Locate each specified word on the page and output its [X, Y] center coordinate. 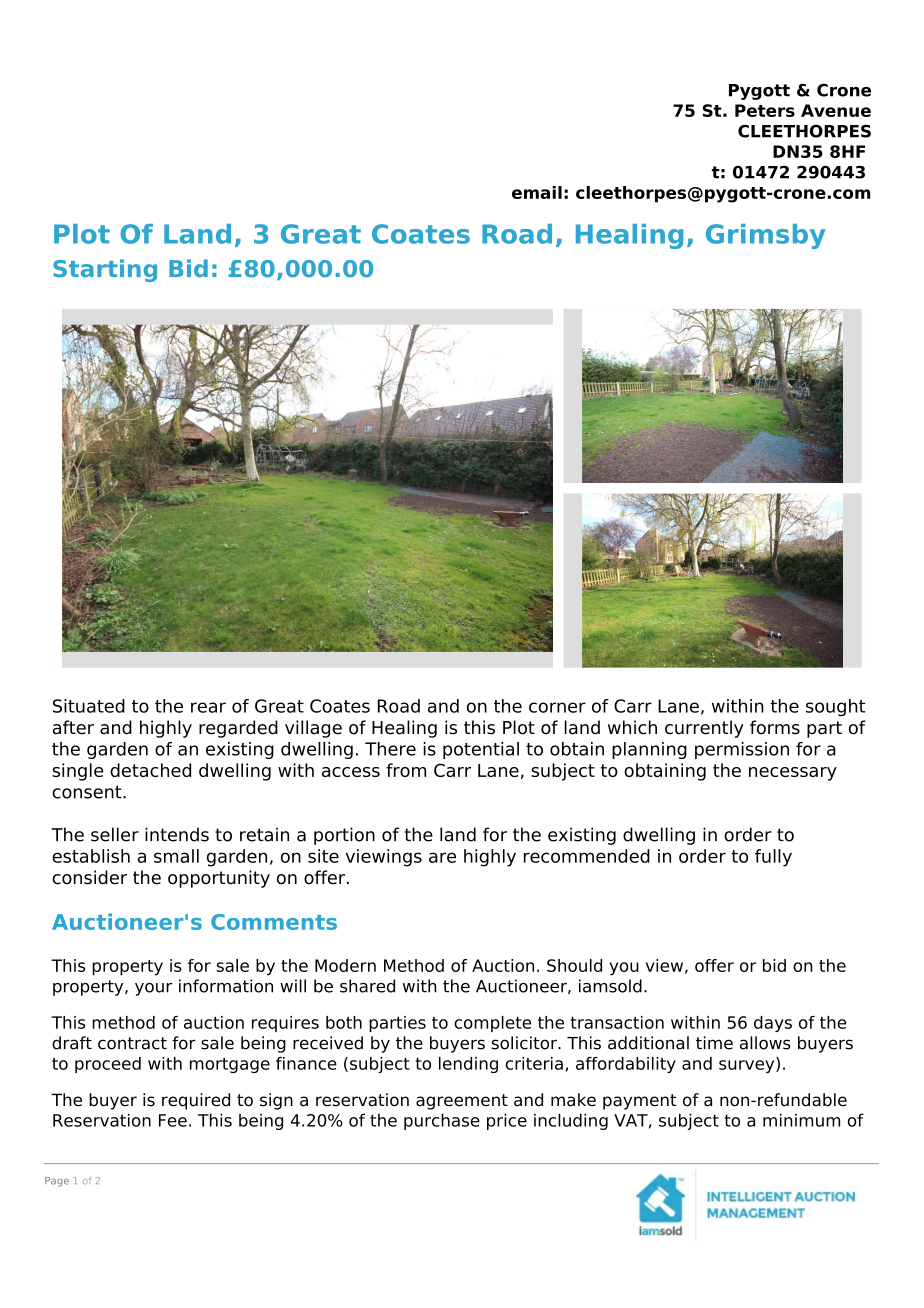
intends [177, 834]
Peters [765, 110]
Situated [89, 706]
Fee [173, 1120]
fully [773, 858]
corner [557, 707]
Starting [105, 270]
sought [835, 707]
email [537, 192]
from [406, 770]
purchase [442, 1121]
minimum [801, 1120]
